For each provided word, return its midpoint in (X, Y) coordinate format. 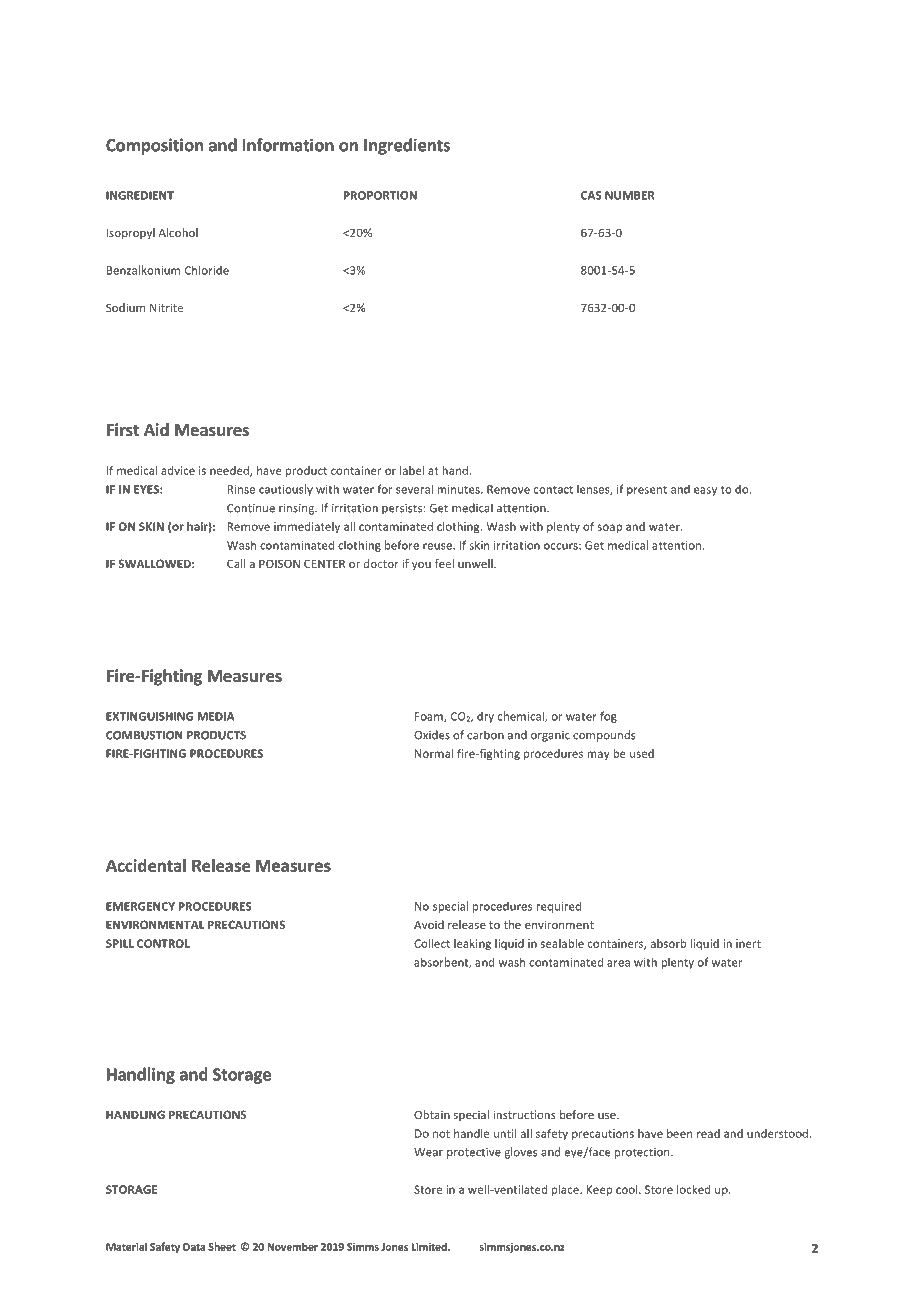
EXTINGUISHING (149, 716)
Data (194, 1247)
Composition (154, 146)
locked (693, 1189)
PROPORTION (380, 195)
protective (474, 1153)
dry (485, 717)
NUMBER (630, 195)
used (642, 753)
